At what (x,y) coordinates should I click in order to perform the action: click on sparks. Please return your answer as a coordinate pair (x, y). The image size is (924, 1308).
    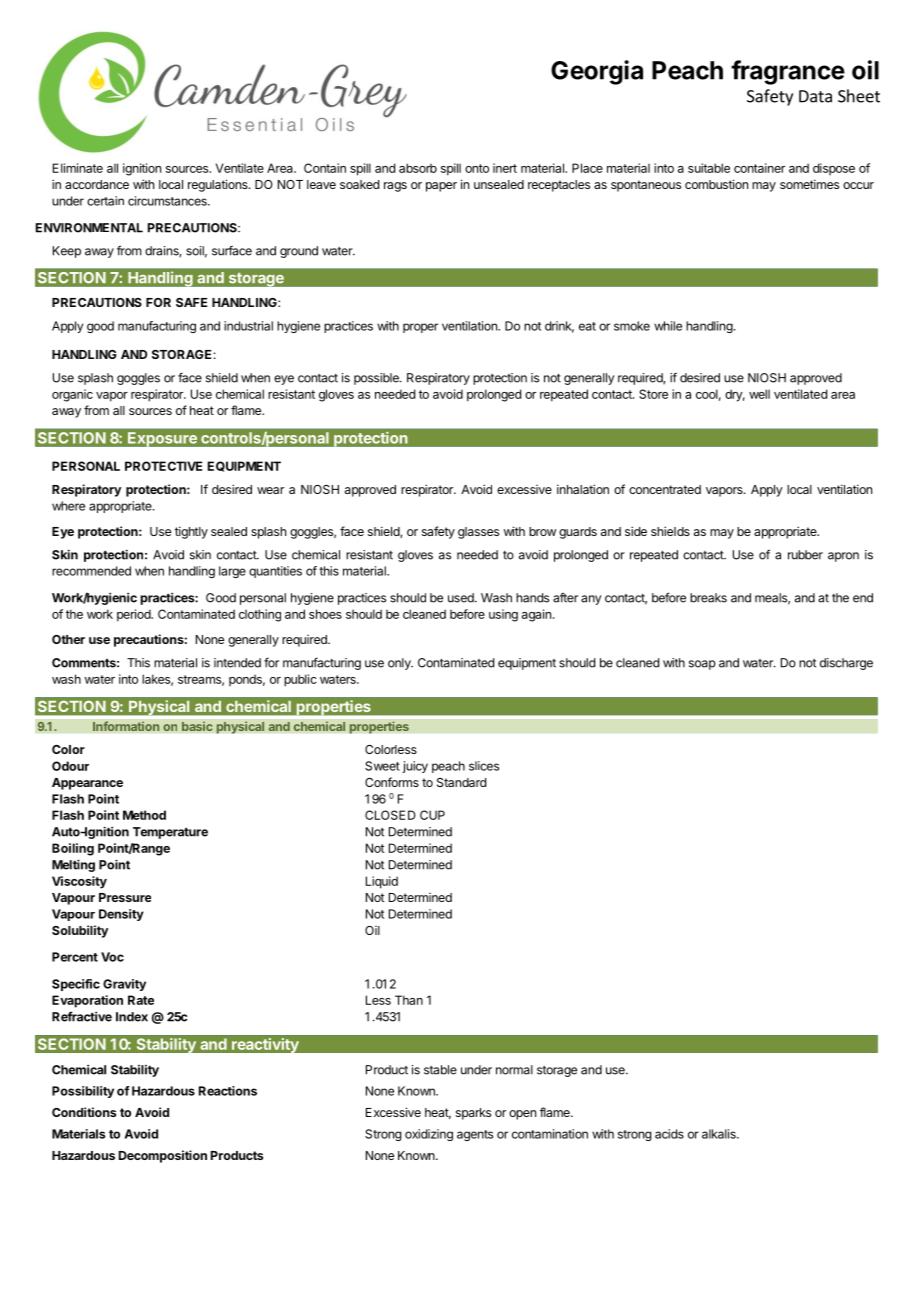
    Looking at the image, I should click on (473, 1114).
